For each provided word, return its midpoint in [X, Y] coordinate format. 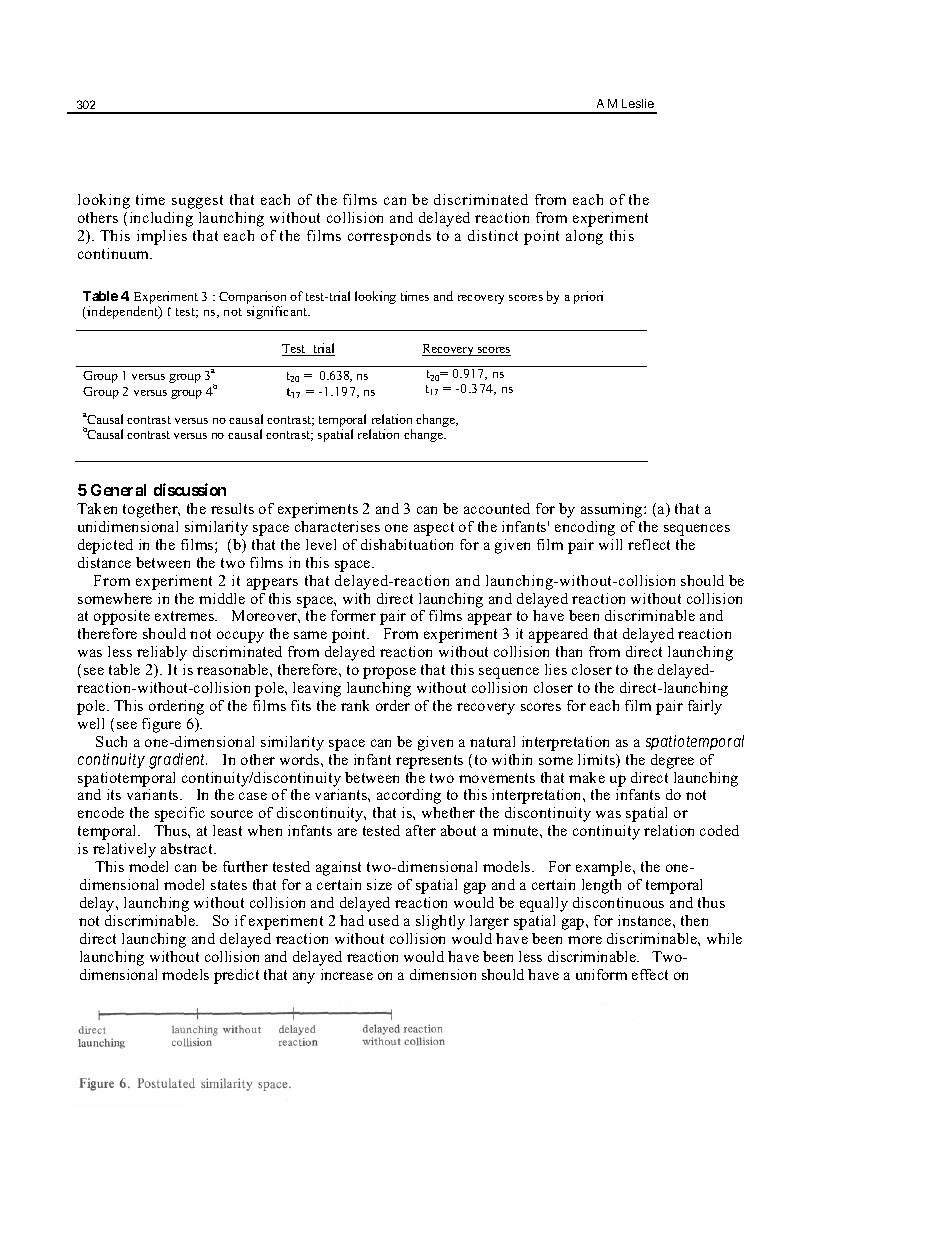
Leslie [638, 103]
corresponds [389, 237]
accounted [497, 508]
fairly [705, 707]
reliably [162, 653]
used [384, 920]
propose [389, 673]
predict [236, 976]
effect [650, 974]
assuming [613, 510]
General [118, 490]
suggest [197, 202]
